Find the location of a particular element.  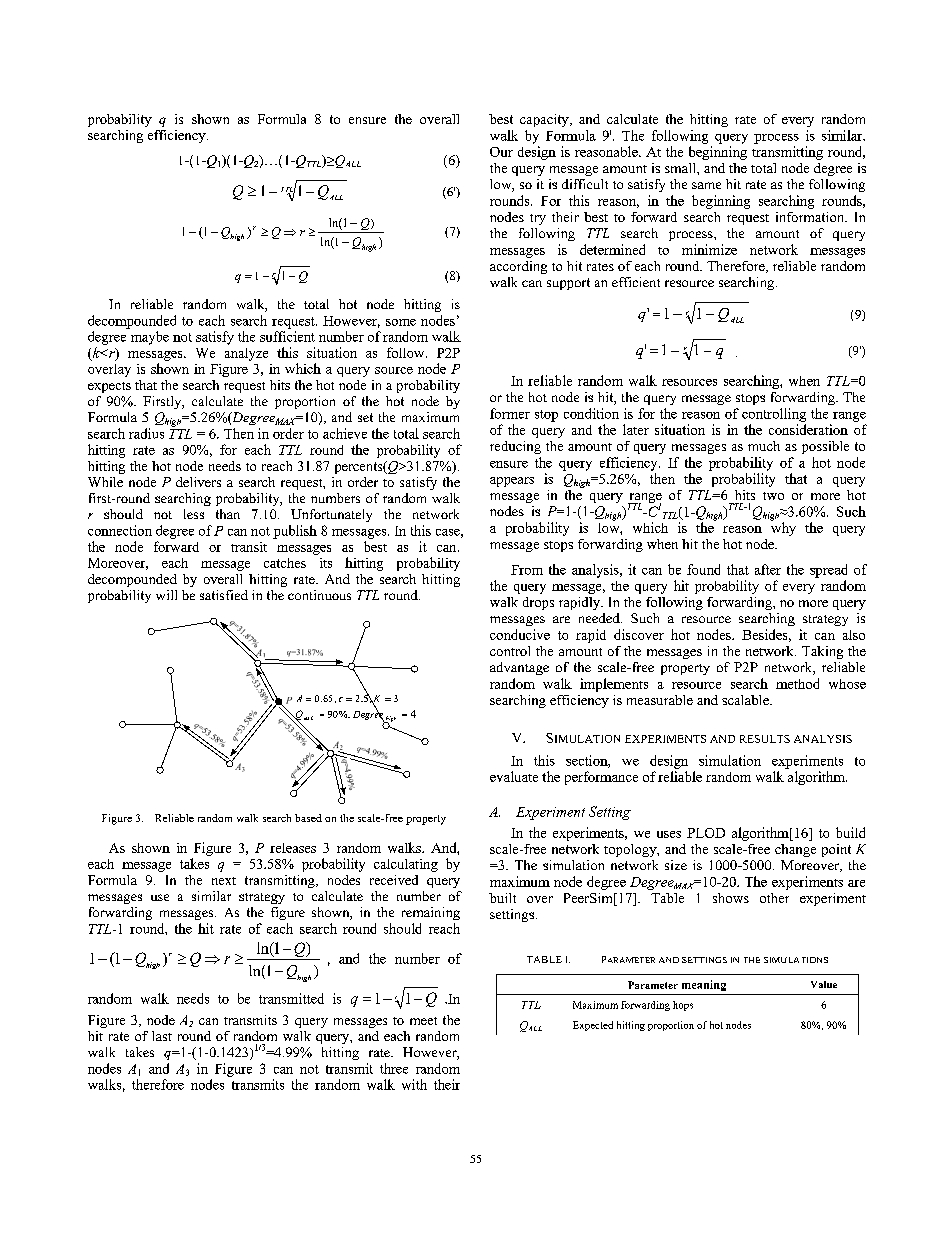

same is located at coordinates (706, 185).
